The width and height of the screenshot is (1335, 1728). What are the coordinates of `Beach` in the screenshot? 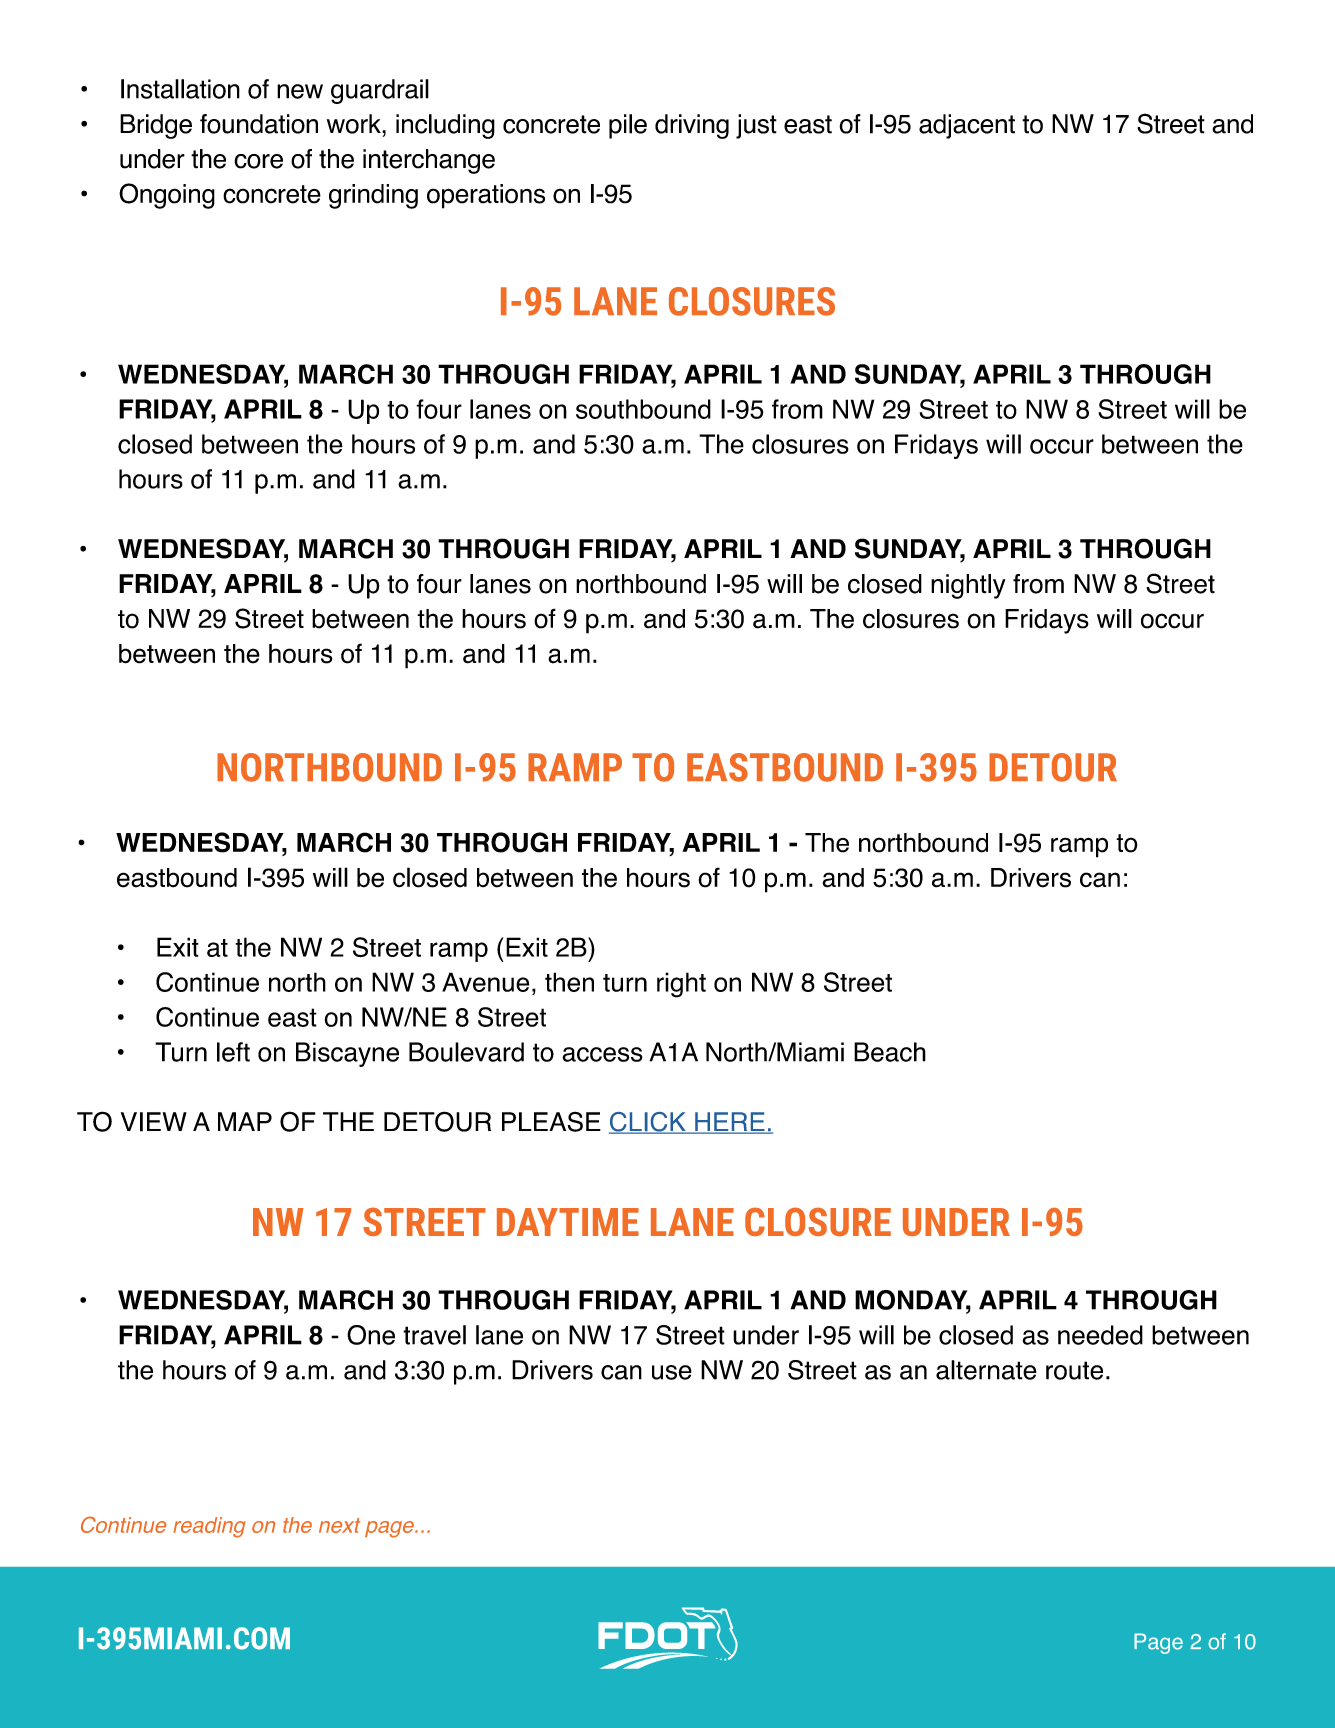 It's located at (890, 1052).
